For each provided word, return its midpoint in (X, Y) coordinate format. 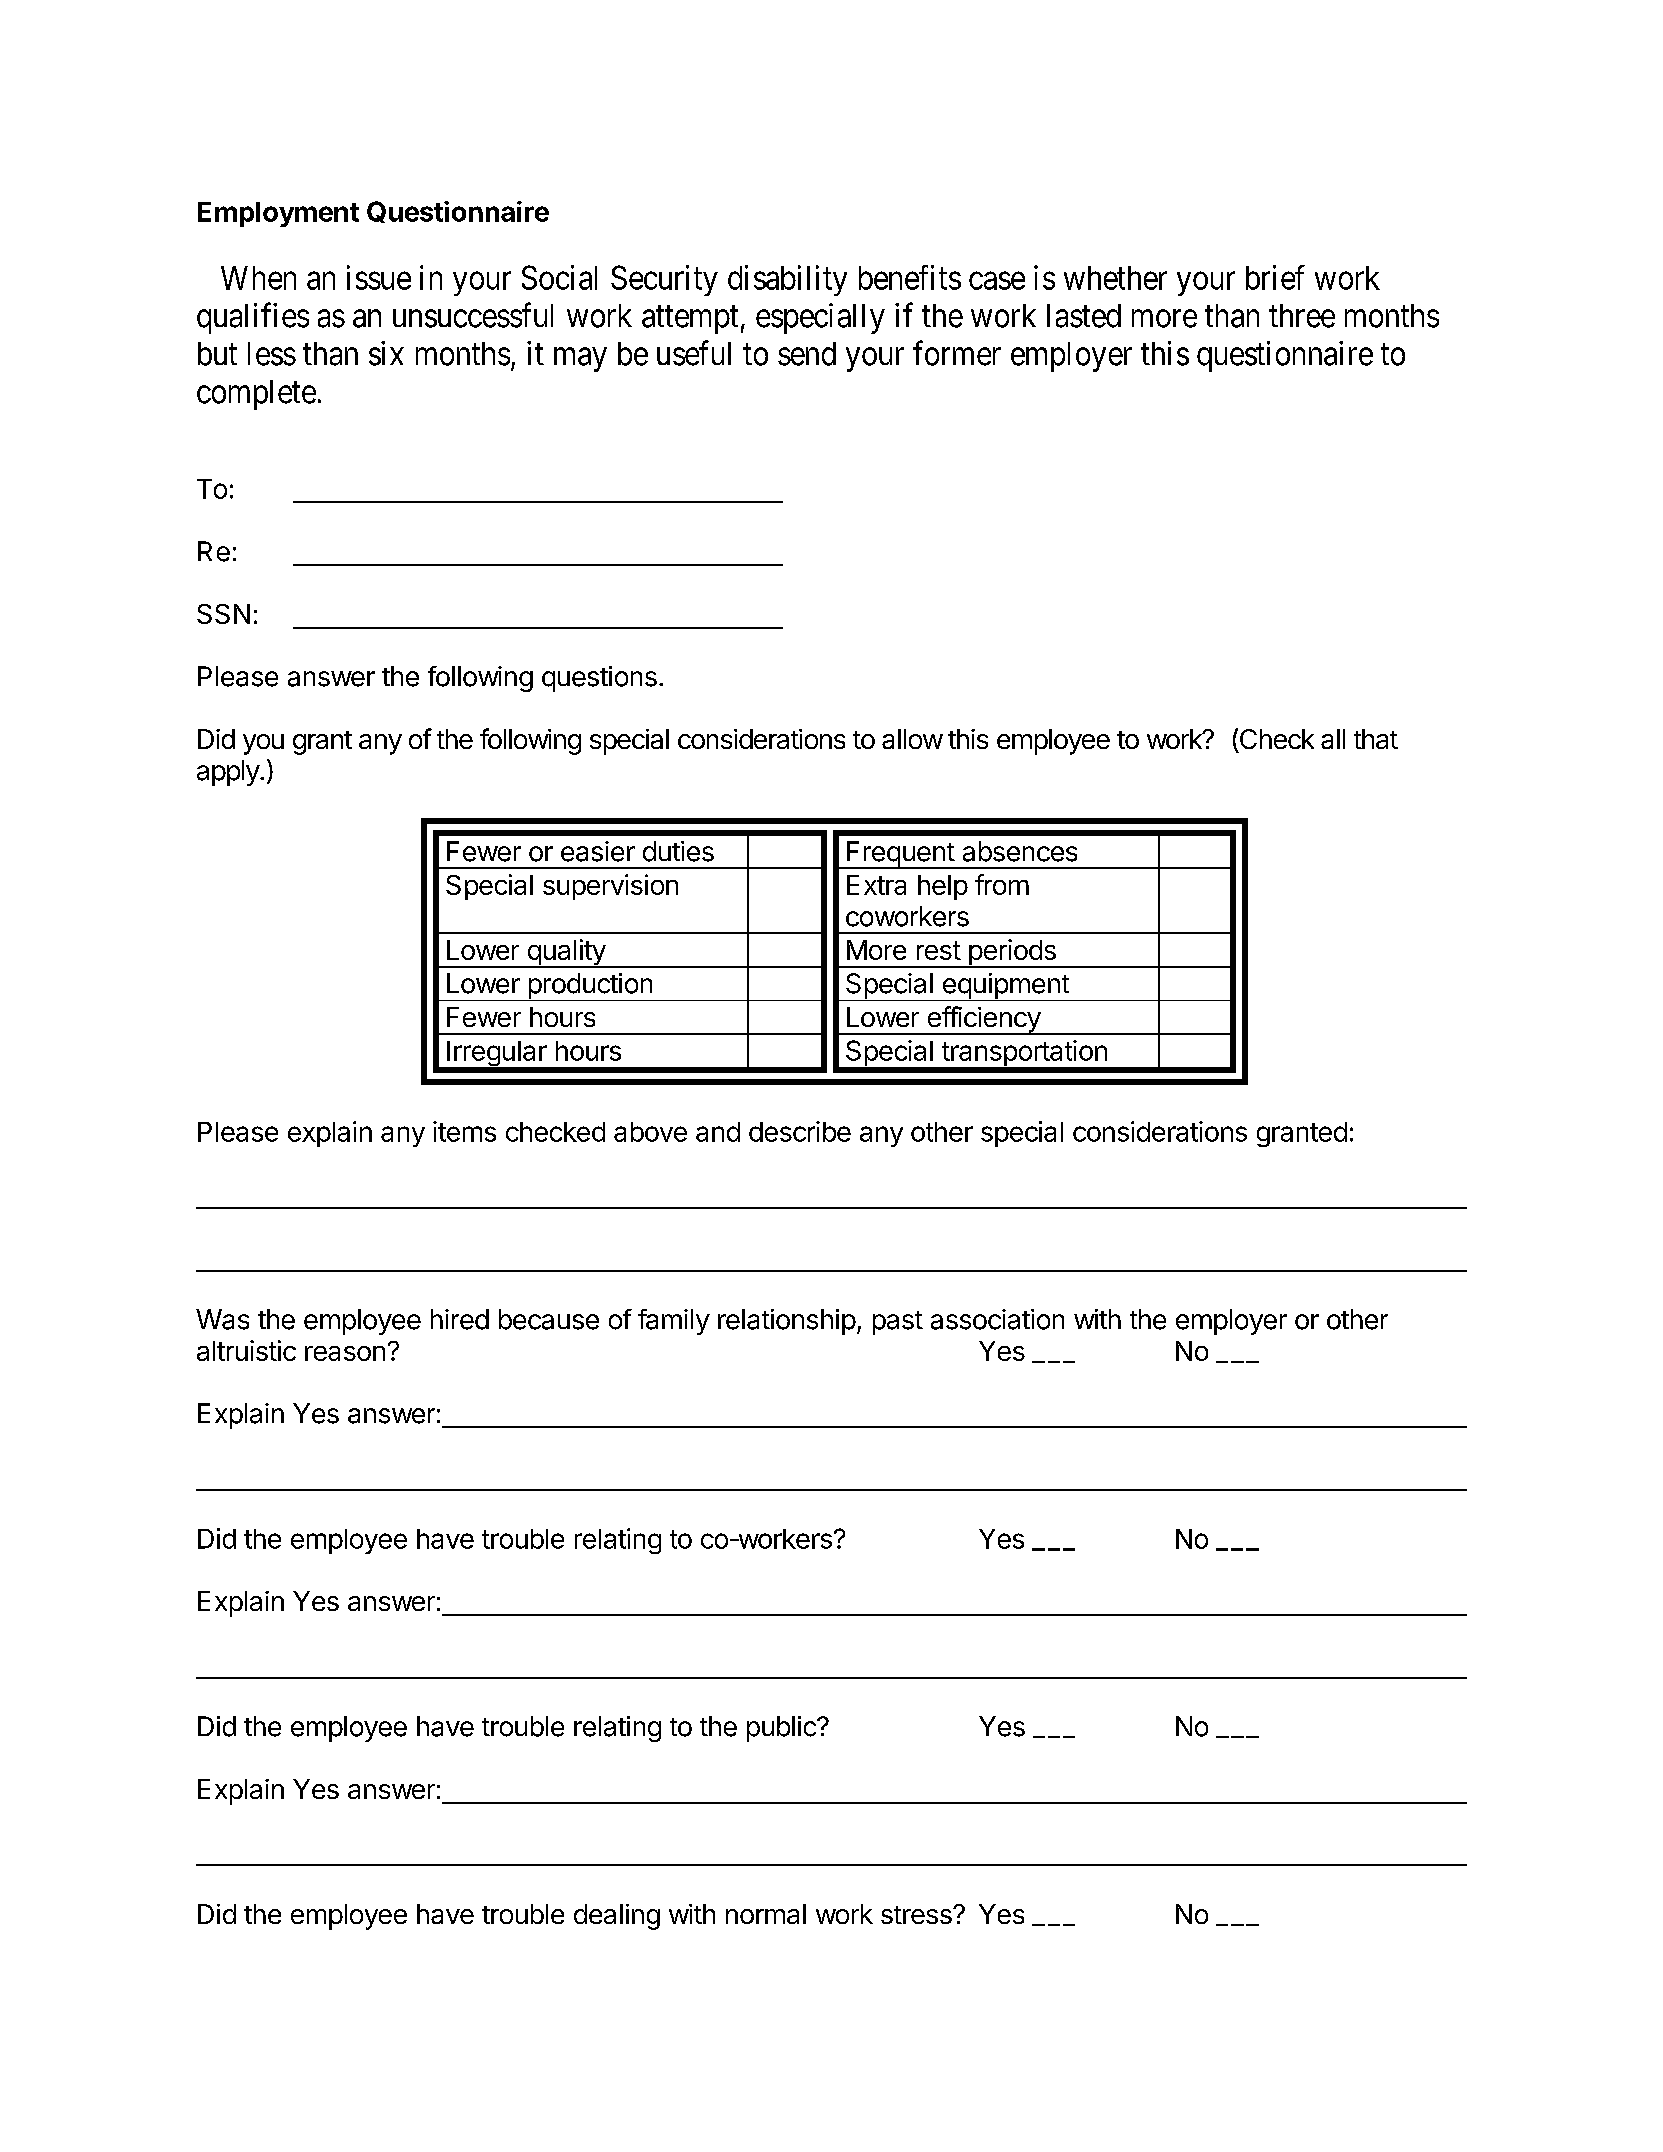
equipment (1005, 987)
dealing (617, 1917)
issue (379, 277)
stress (917, 1915)
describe (800, 1131)
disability (787, 280)
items (464, 1131)
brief (1275, 277)
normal (766, 1914)
